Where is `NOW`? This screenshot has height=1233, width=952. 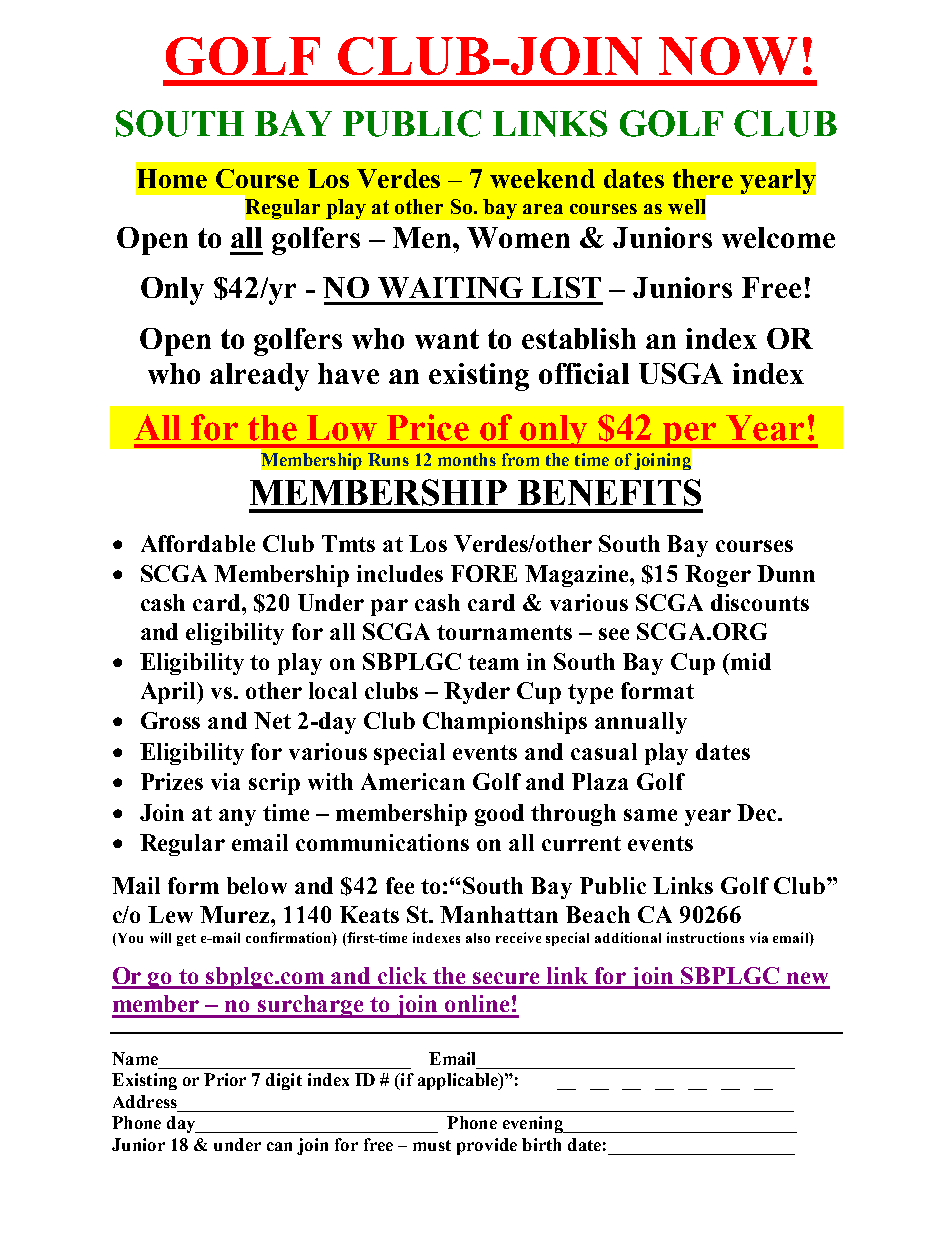 NOW is located at coordinates (728, 56).
